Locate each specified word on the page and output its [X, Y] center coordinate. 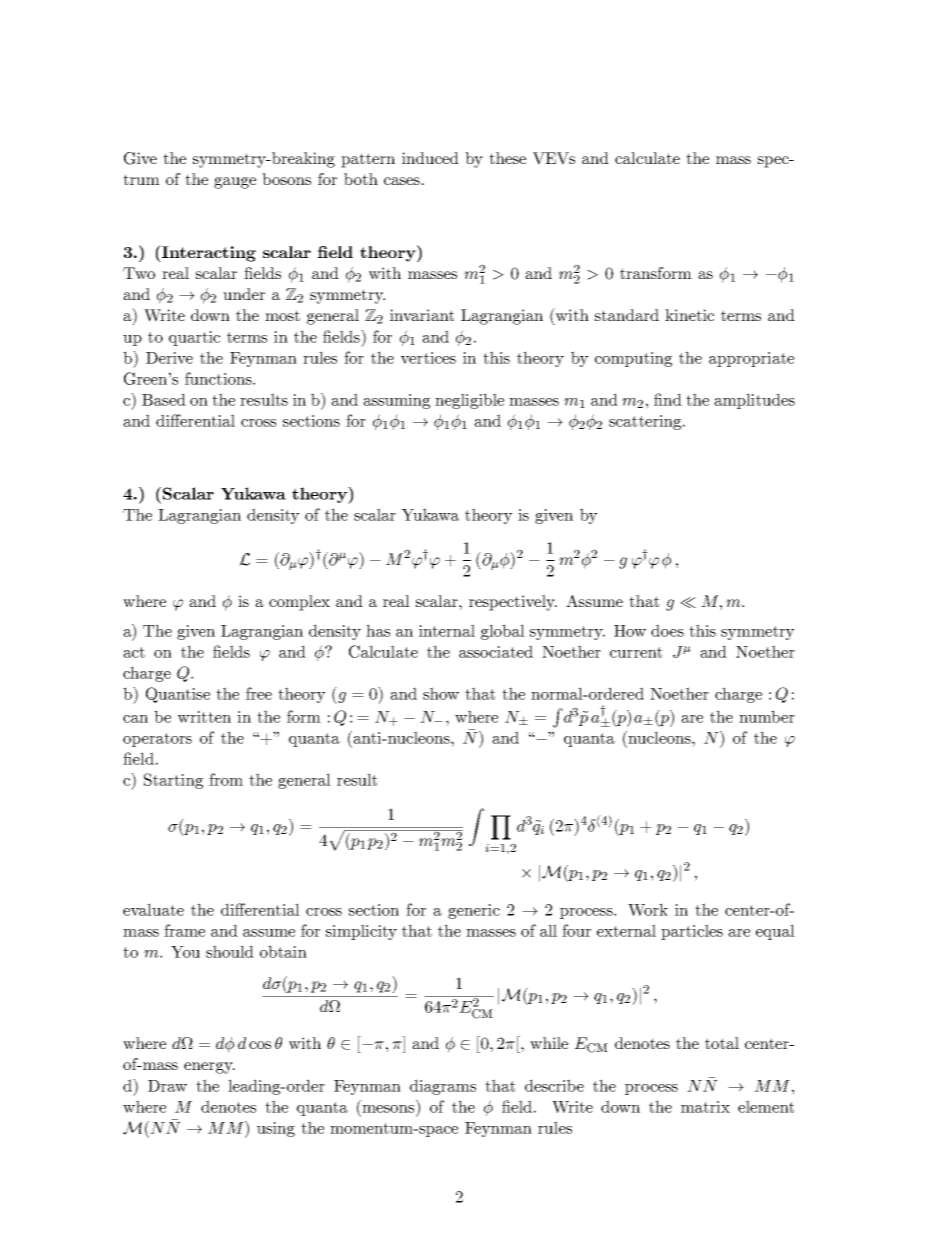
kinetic [689, 315]
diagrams [443, 1087]
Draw [167, 1086]
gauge [235, 183]
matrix [705, 1107]
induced [430, 158]
